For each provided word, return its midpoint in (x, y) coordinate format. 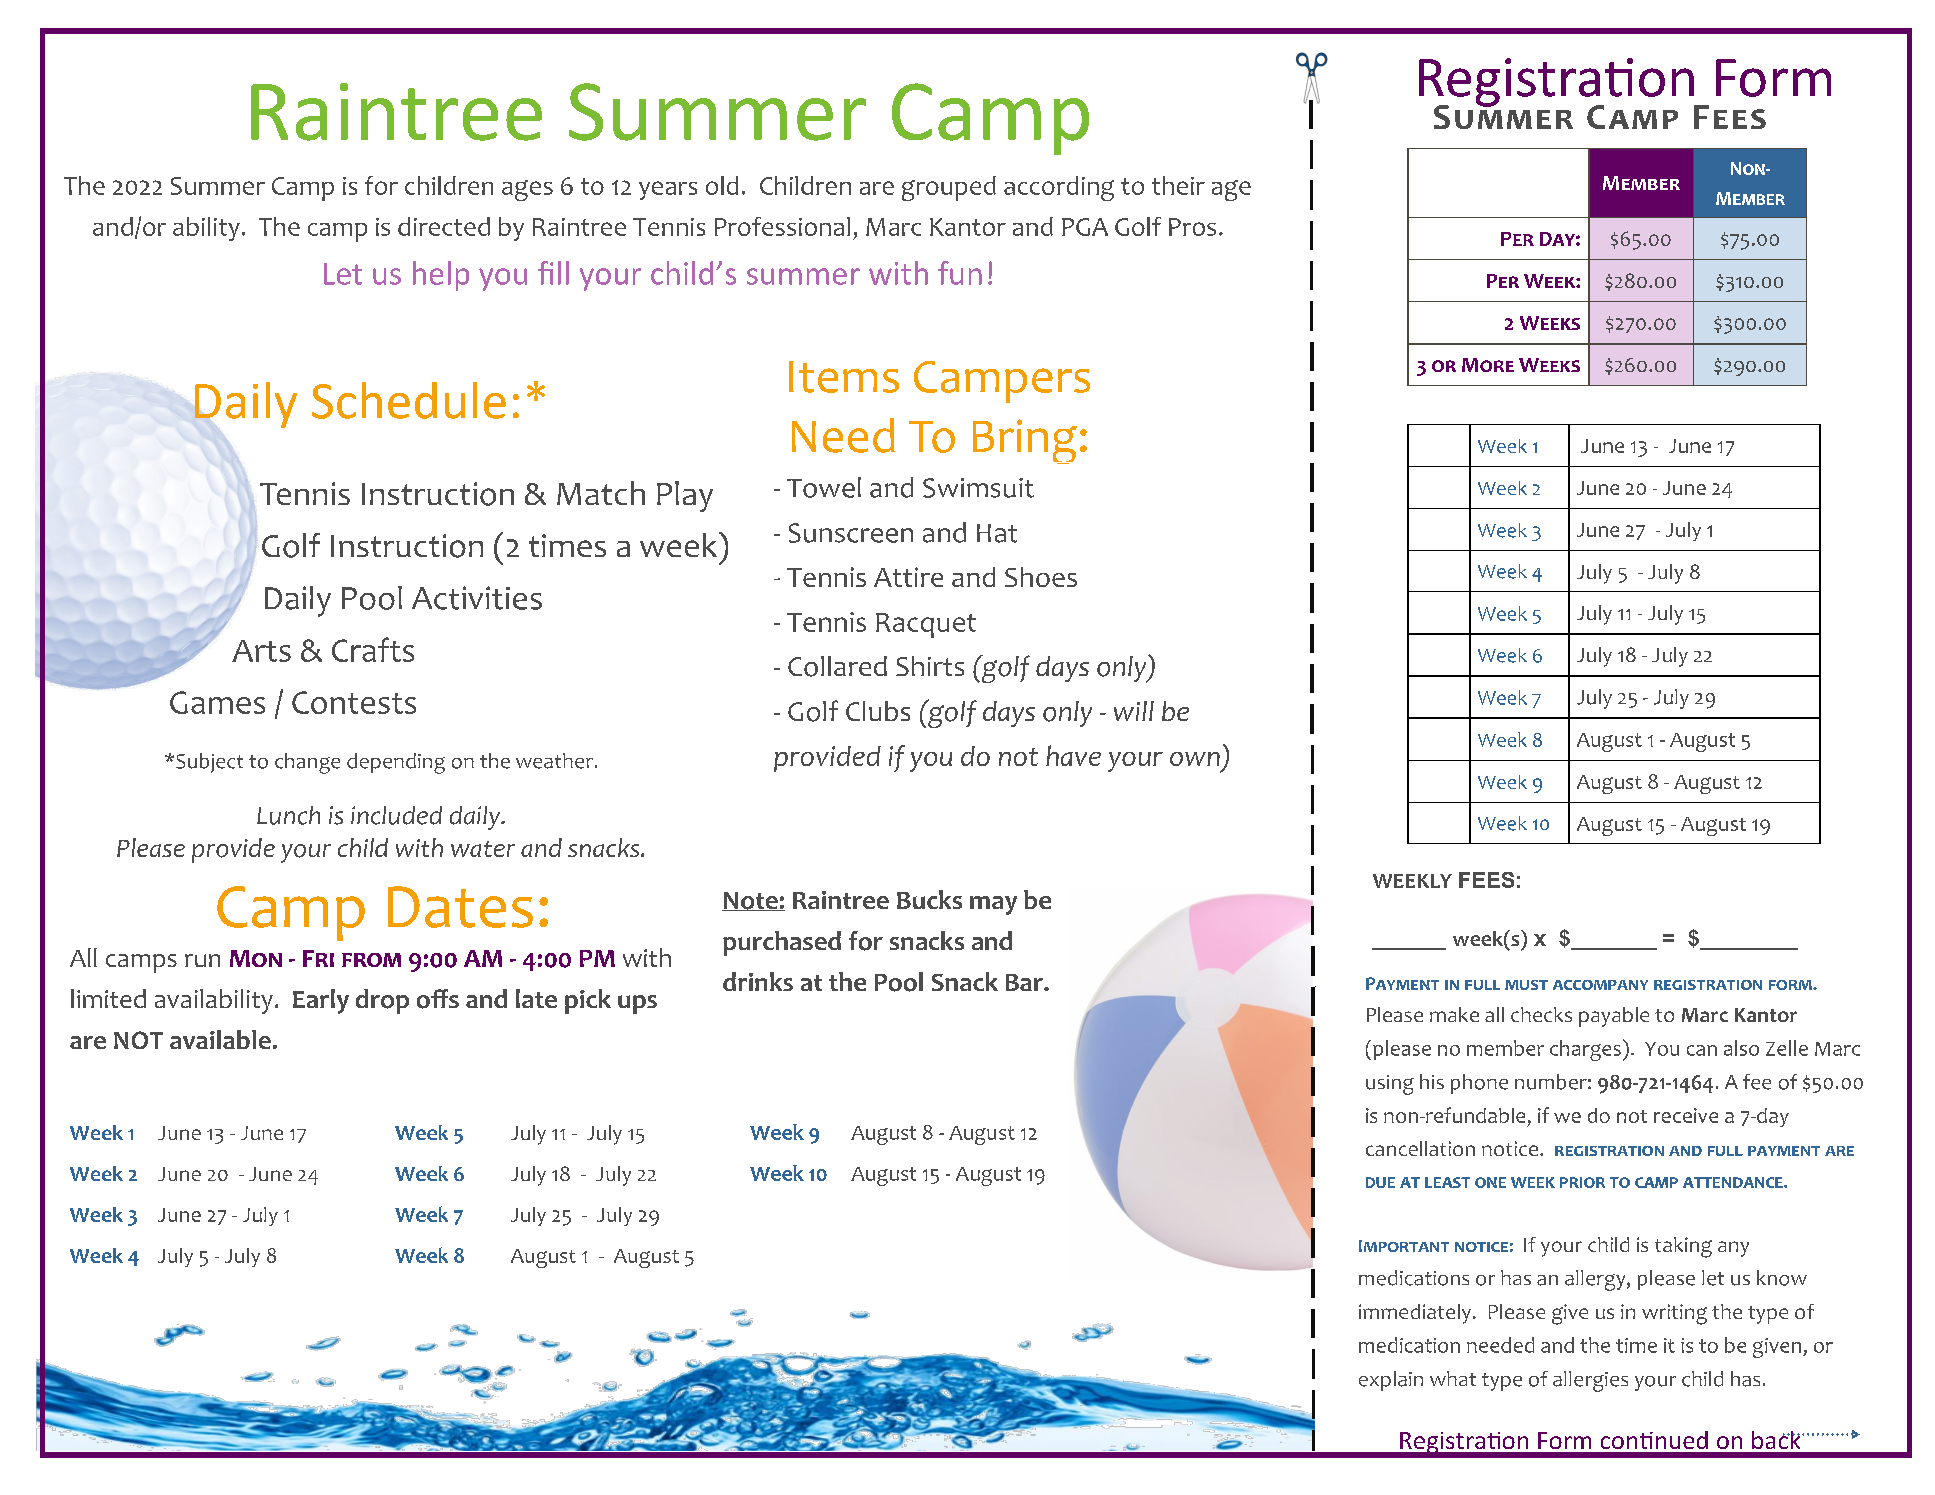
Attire (908, 577)
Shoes (1041, 577)
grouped (949, 188)
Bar (1025, 982)
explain (1391, 1381)
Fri (318, 958)
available (220, 1039)
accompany (1600, 985)
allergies (1590, 1381)
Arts (261, 651)
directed (444, 226)
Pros (1192, 227)
